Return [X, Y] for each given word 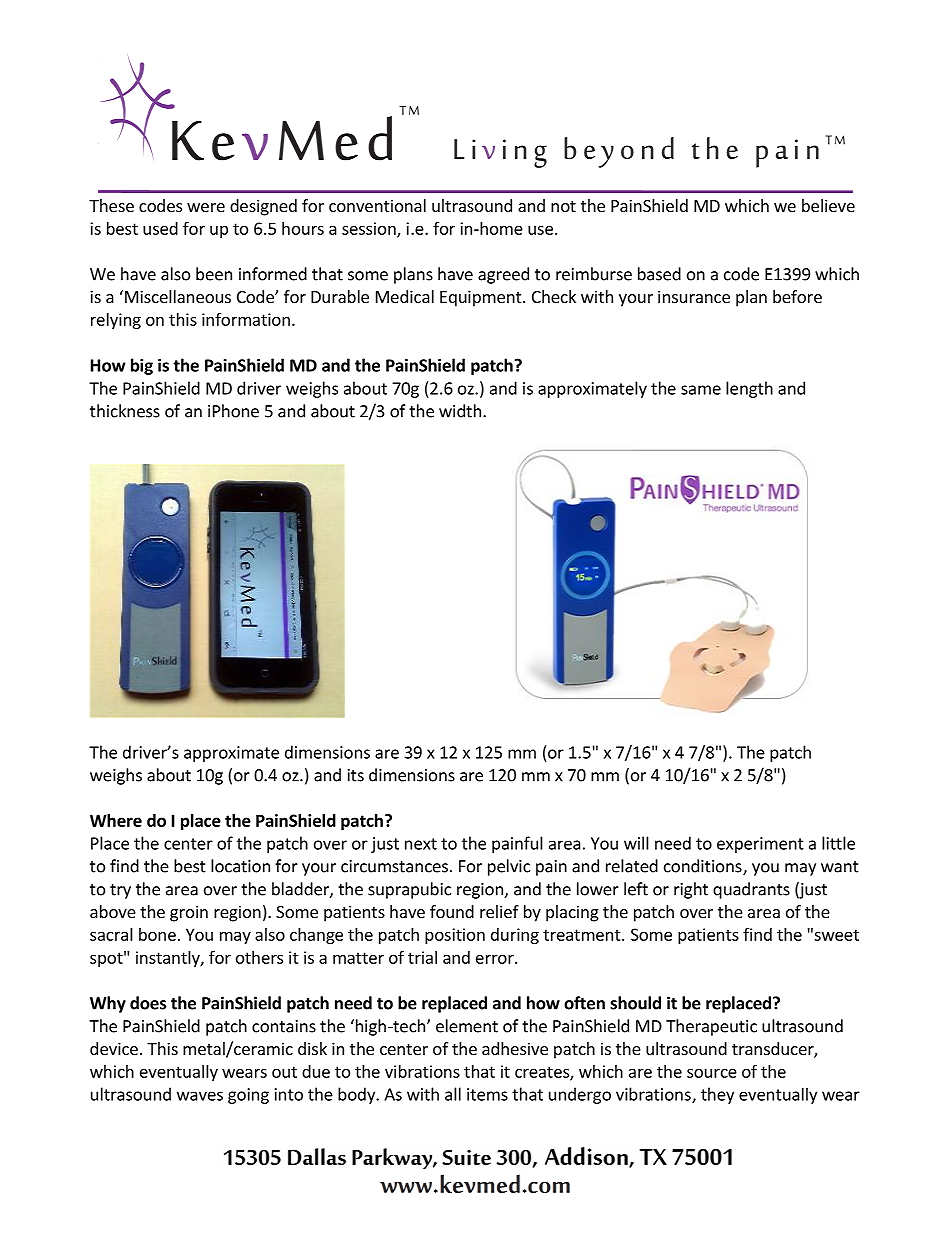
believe [828, 205]
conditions [704, 867]
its [356, 775]
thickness [125, 411]
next [421, 844]
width [460, 411]
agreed [503, 275]
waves [200, 1096]
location [240, 866]
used [160, 228]
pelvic [509, 867]
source [712, 1073]
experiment [760, 845]
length [749, 389]
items [487, 1094]
